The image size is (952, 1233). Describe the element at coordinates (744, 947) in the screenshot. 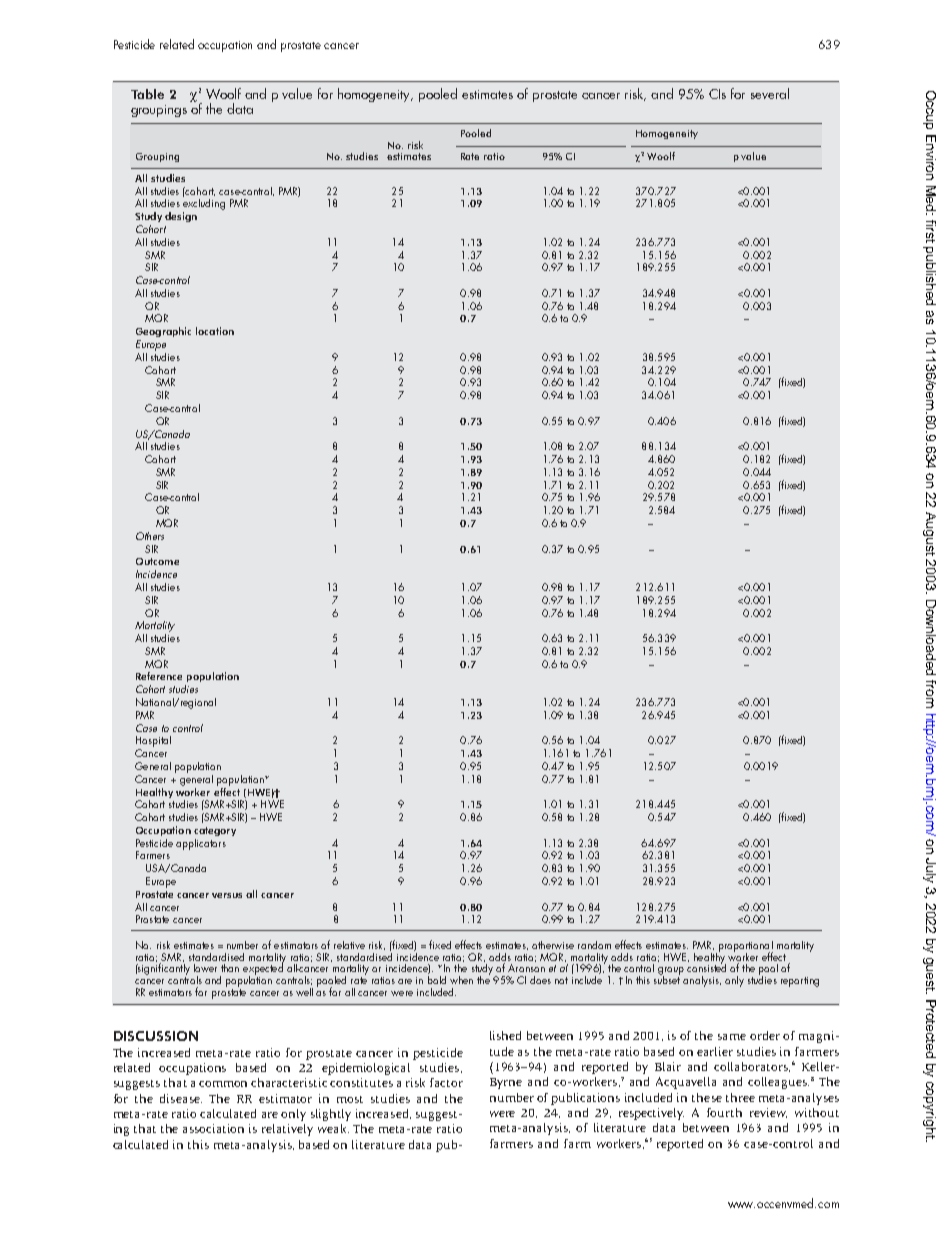

I see `proportional` at that location.
